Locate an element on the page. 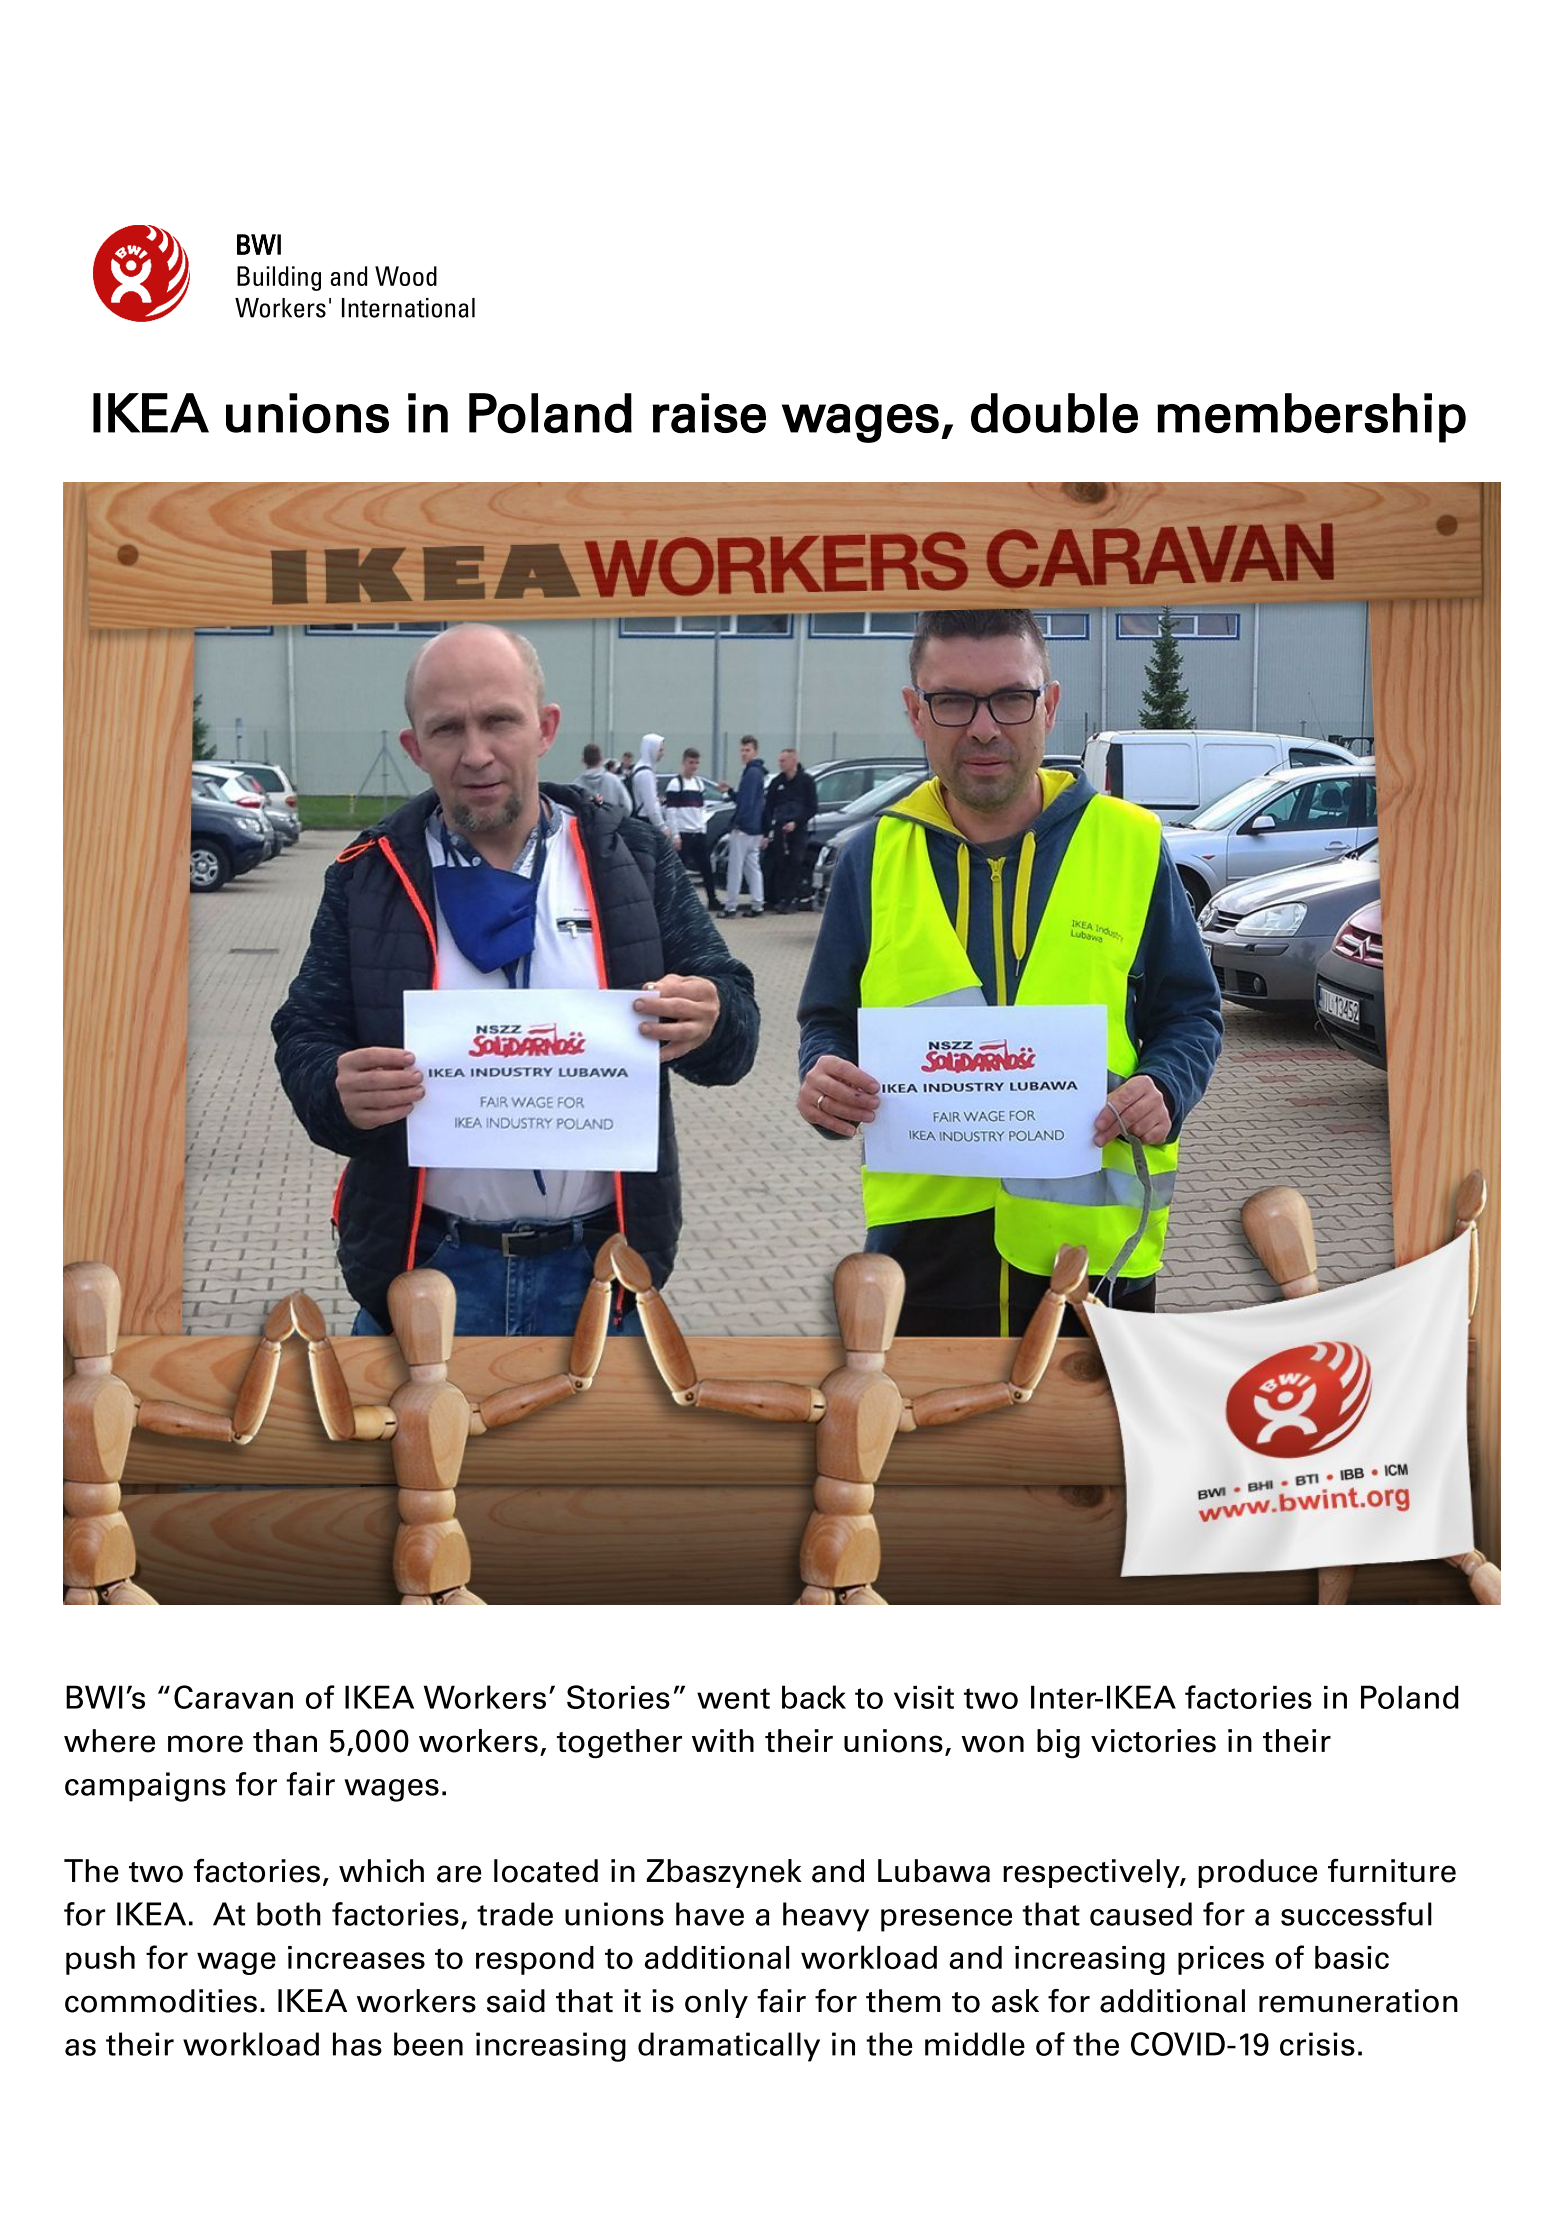 The image size is (1565, 2214). raise is located at coordinates (709, 413).
